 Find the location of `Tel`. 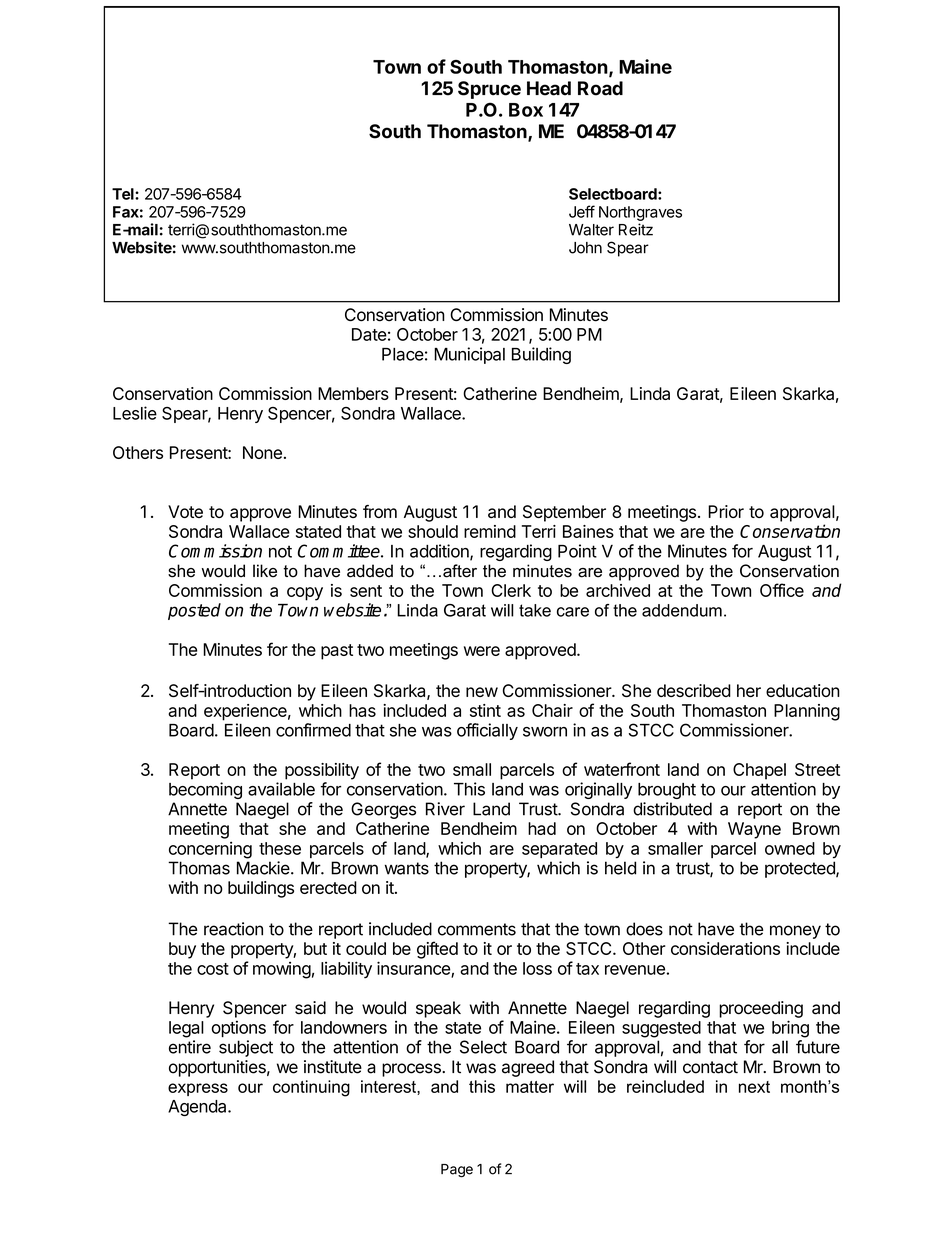

Tel is located at coordinates (124, 194).
